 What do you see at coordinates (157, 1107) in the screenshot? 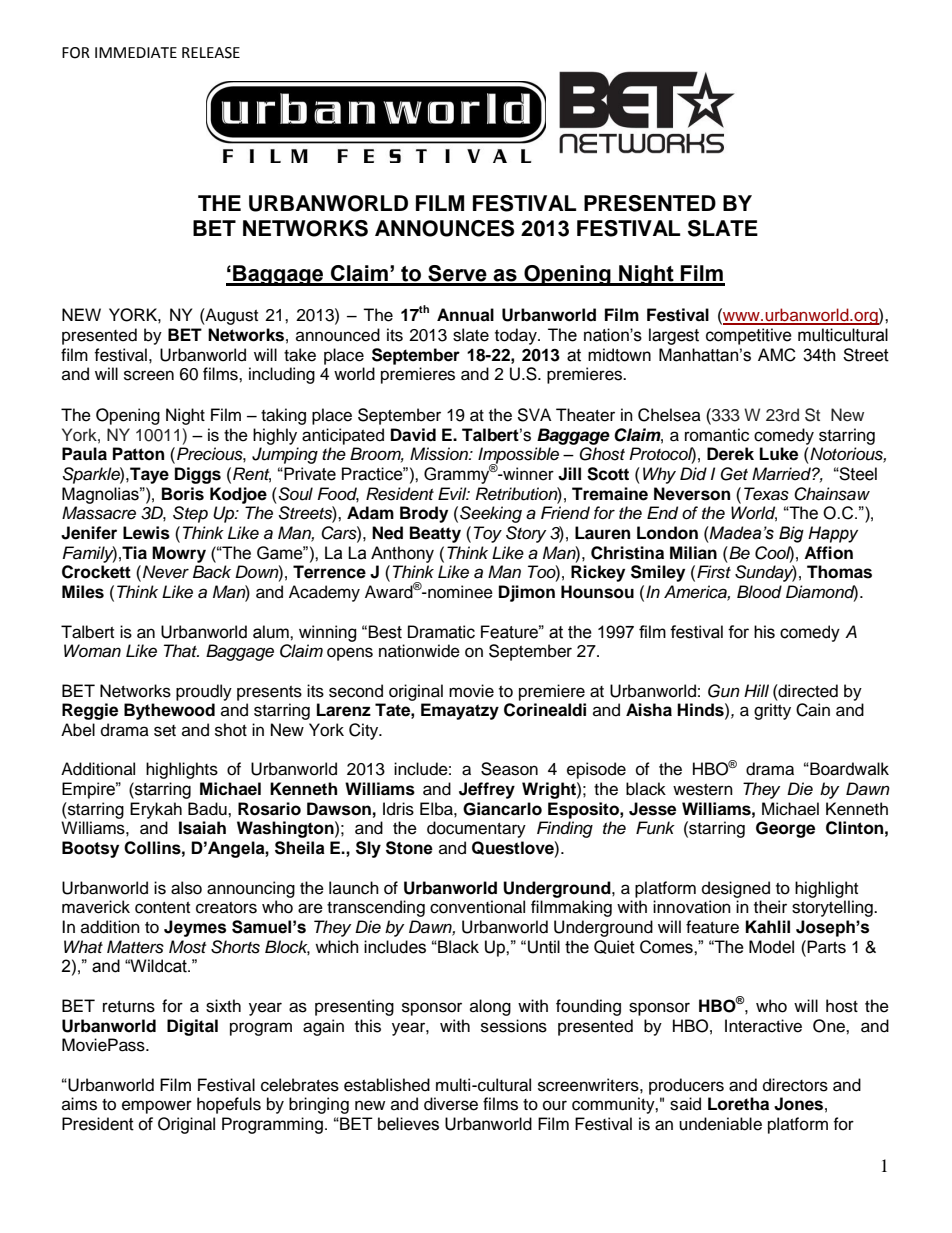
I see `empower` at bounding box center [157, 1107].
